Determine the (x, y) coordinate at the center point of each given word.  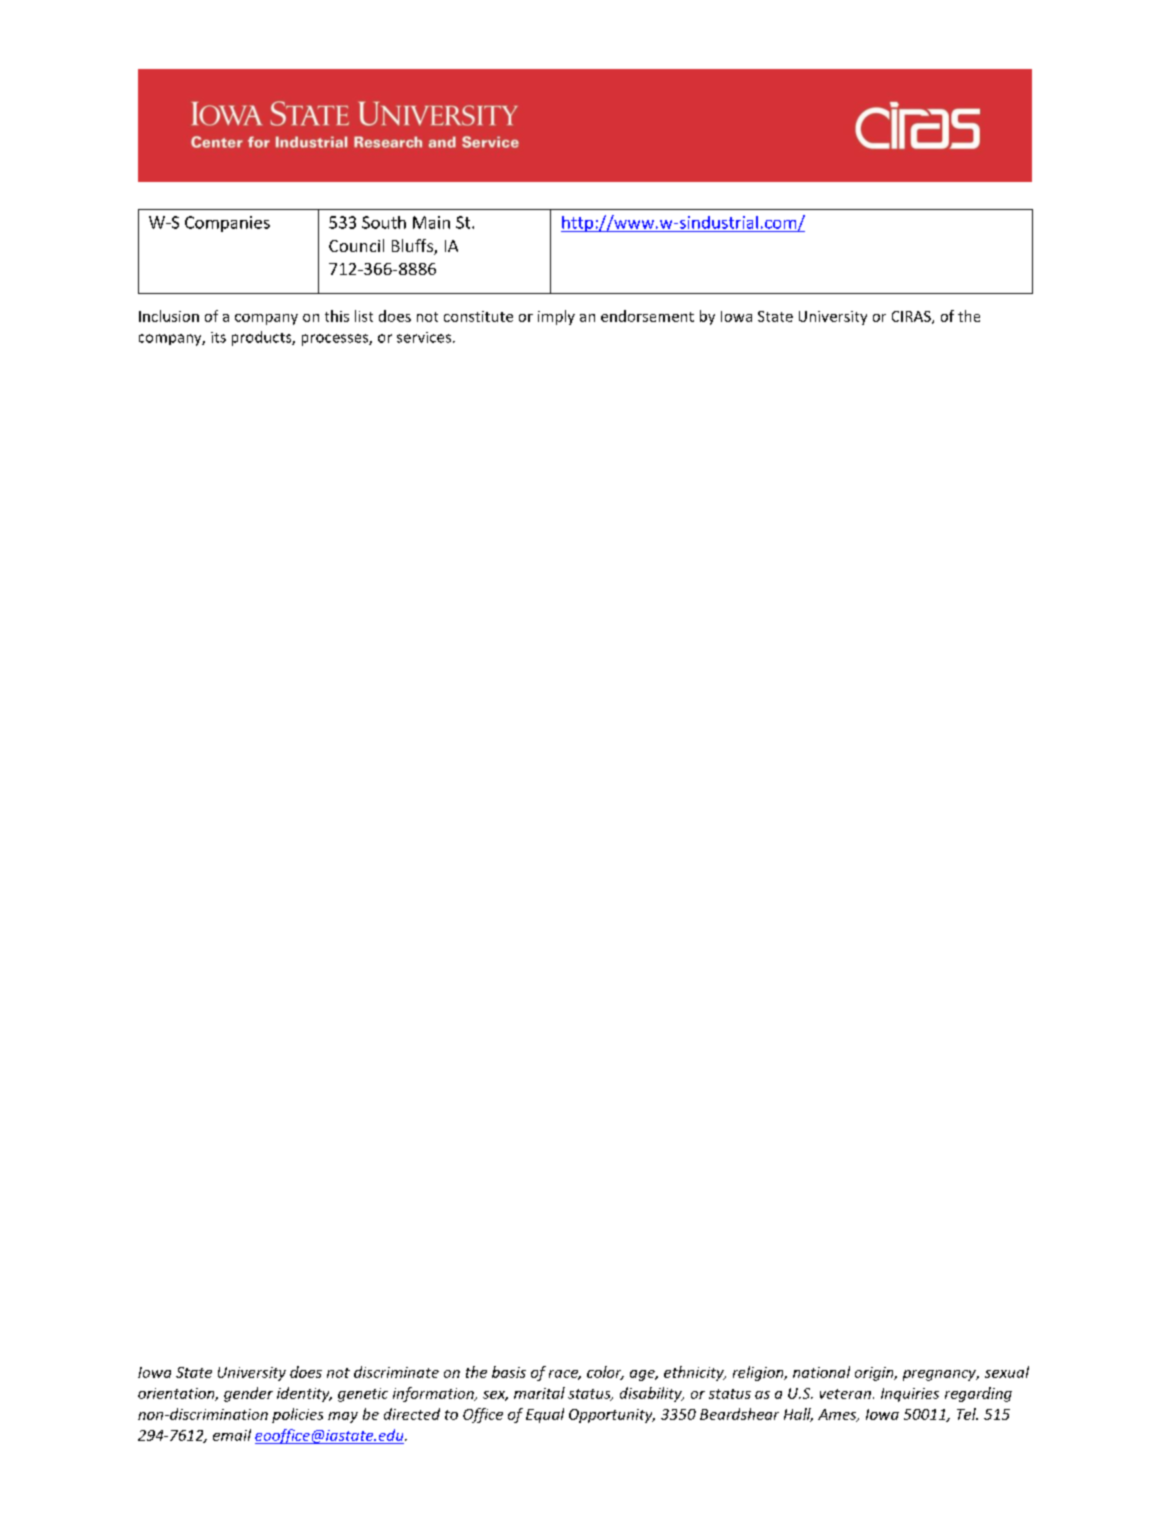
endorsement (647, 316)
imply (556, 317)
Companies (227, 224)
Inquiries (910, 1395)
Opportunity (612, 1416)
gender (248, 1394)
